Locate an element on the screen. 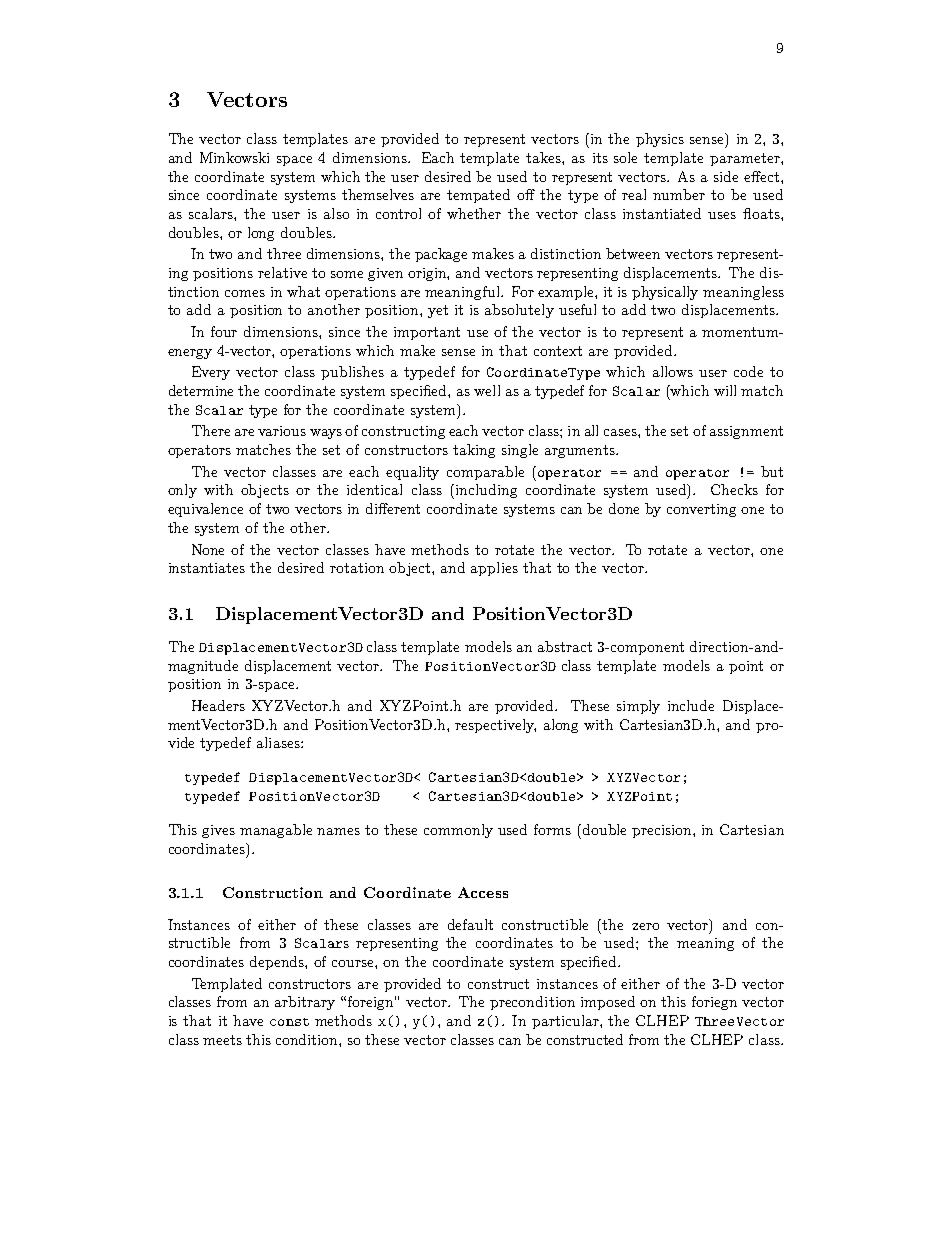  assignment is located at coordinates (746, 432).
